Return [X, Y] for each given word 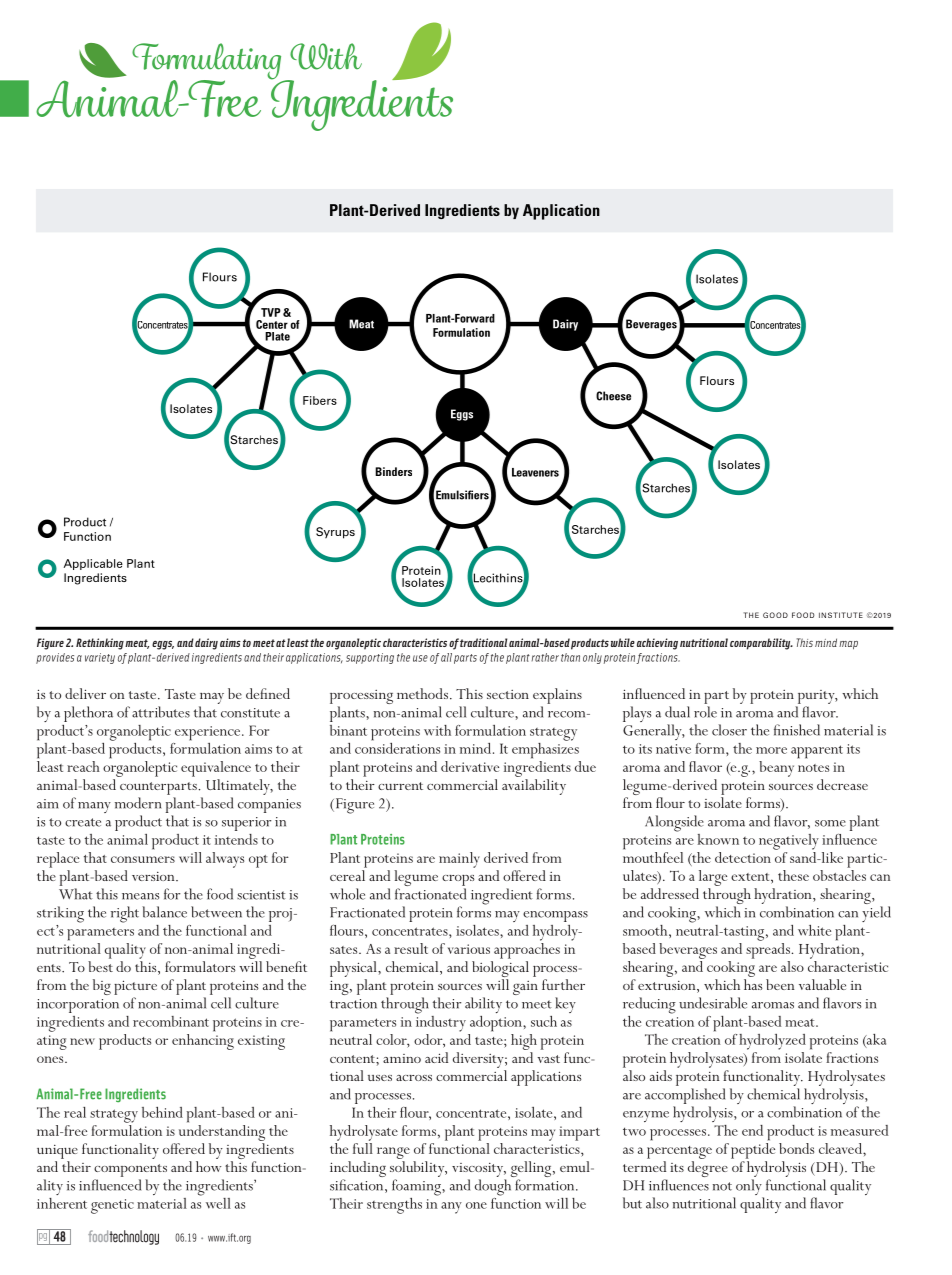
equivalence [216, 769]
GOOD [775, 615]
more [771, 750]
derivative [470, 766]
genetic [112, 1206]
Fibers [320, 400]
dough [493, 1187]
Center [272, 324]
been [780, 984]
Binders [393, 471]
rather [545, 657]
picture [135, 987]
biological [500, 970]
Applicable [93, 564]
